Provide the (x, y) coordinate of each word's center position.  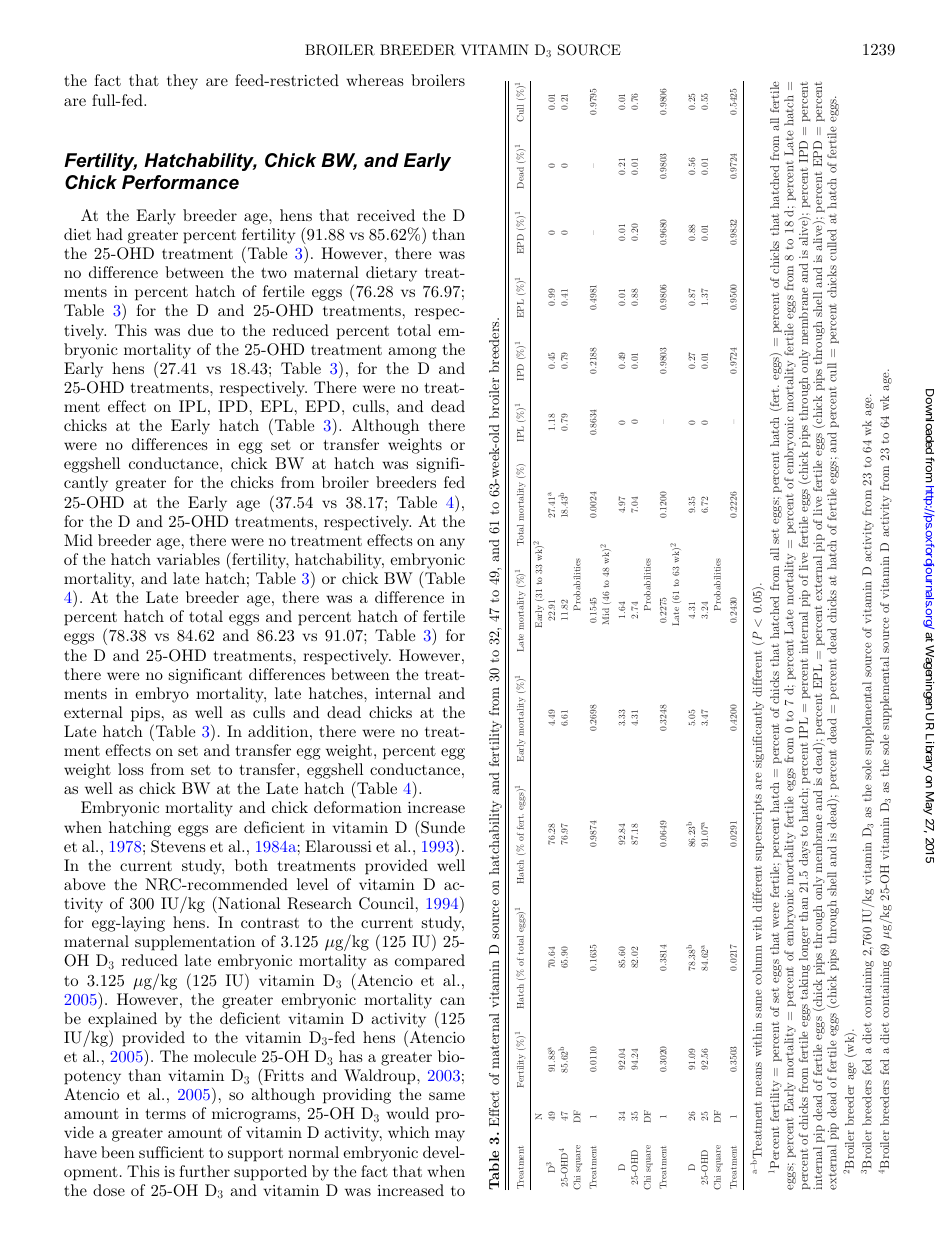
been (118, 1152)
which (409, 1132)
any (452, 544)
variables (188, 559)
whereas (375, 80)
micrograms (254, 1115)
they (182, 82)
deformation (358, 807)
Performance (180, 182)
